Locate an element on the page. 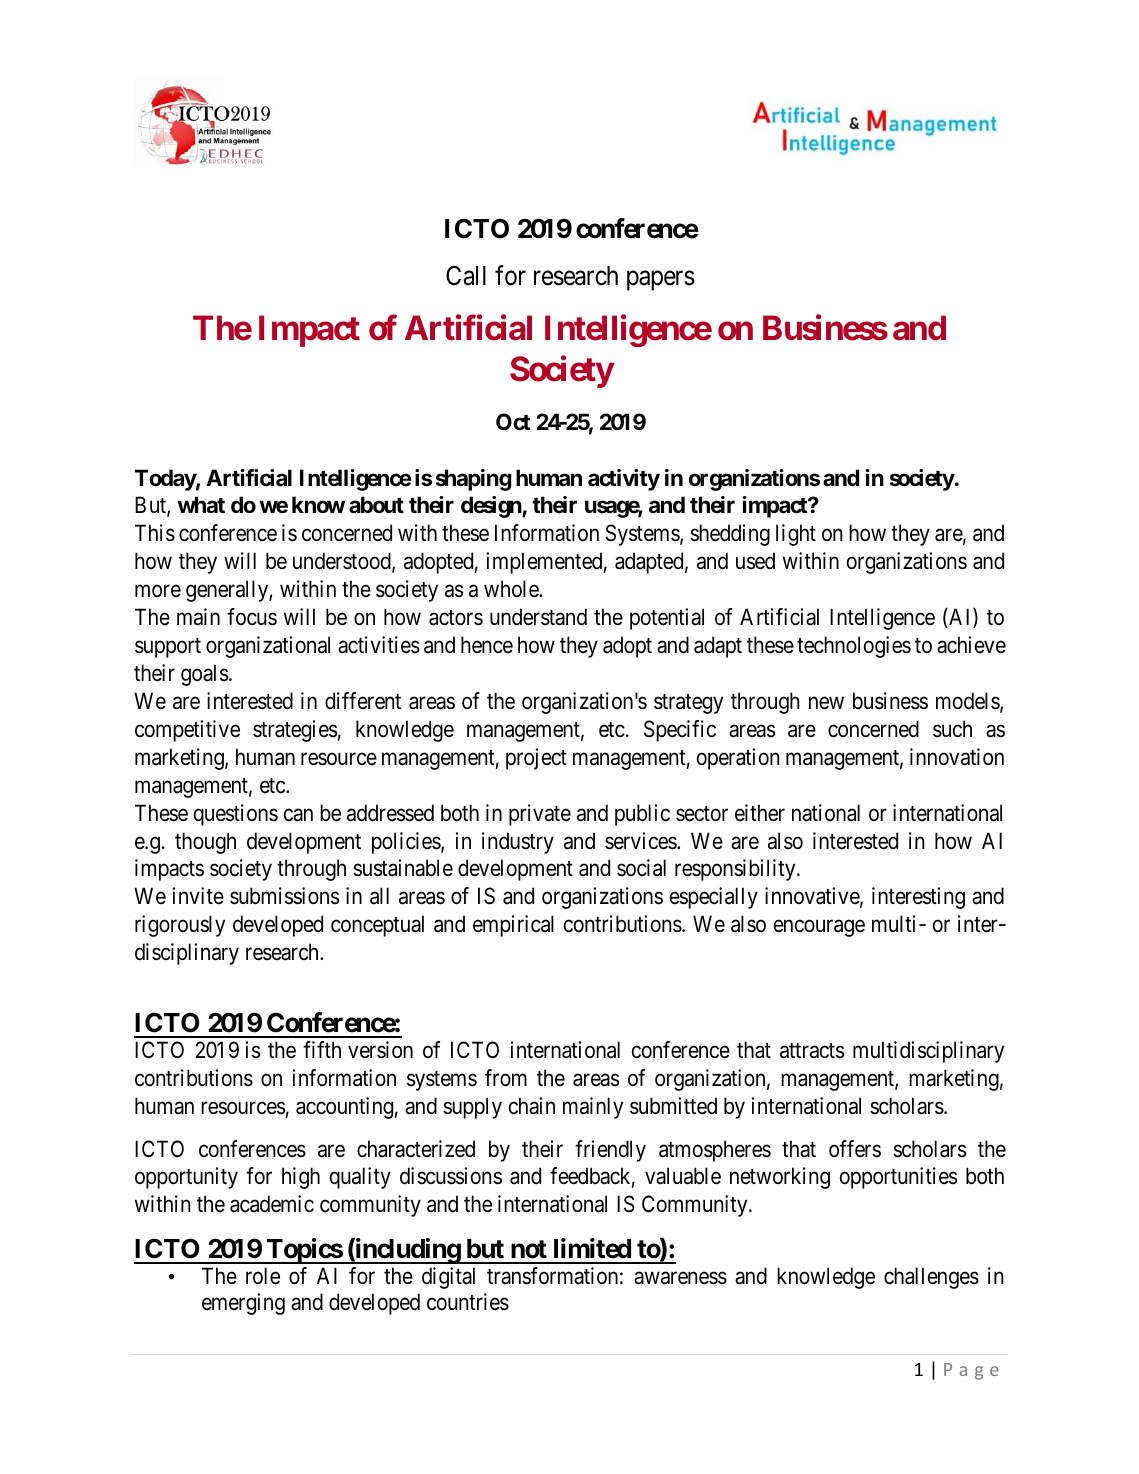  papers is located at coordinates (661, 281).
